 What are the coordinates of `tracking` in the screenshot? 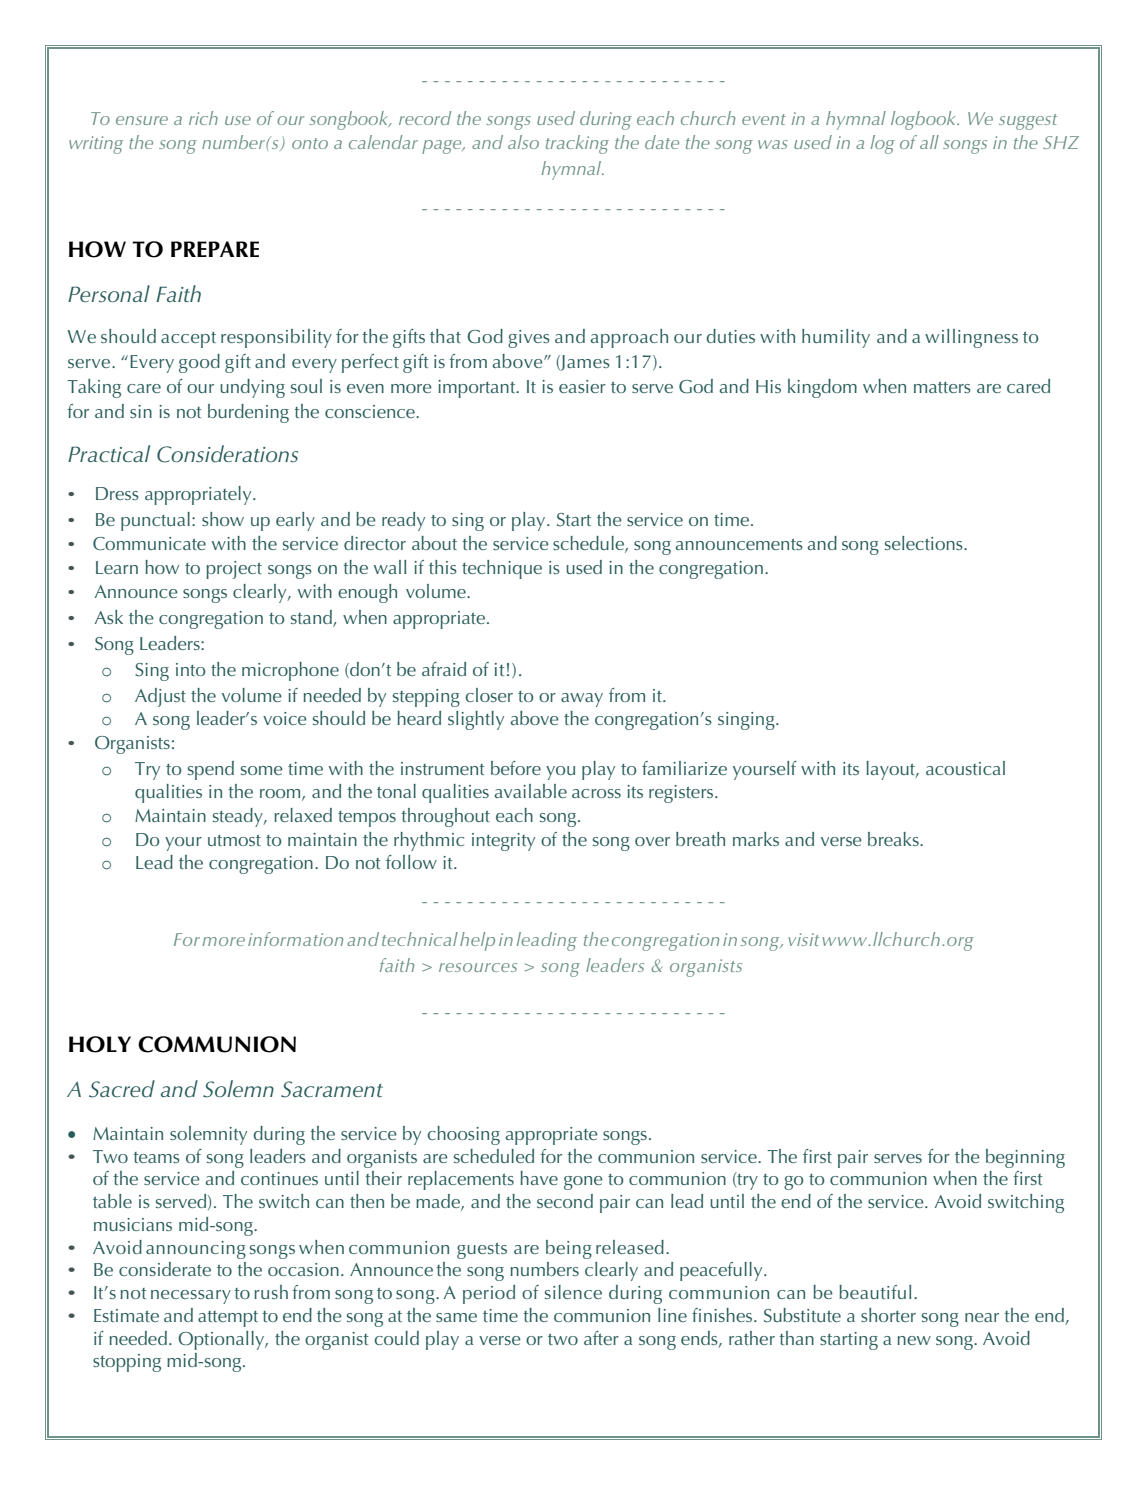 It's located at (577, 144).
